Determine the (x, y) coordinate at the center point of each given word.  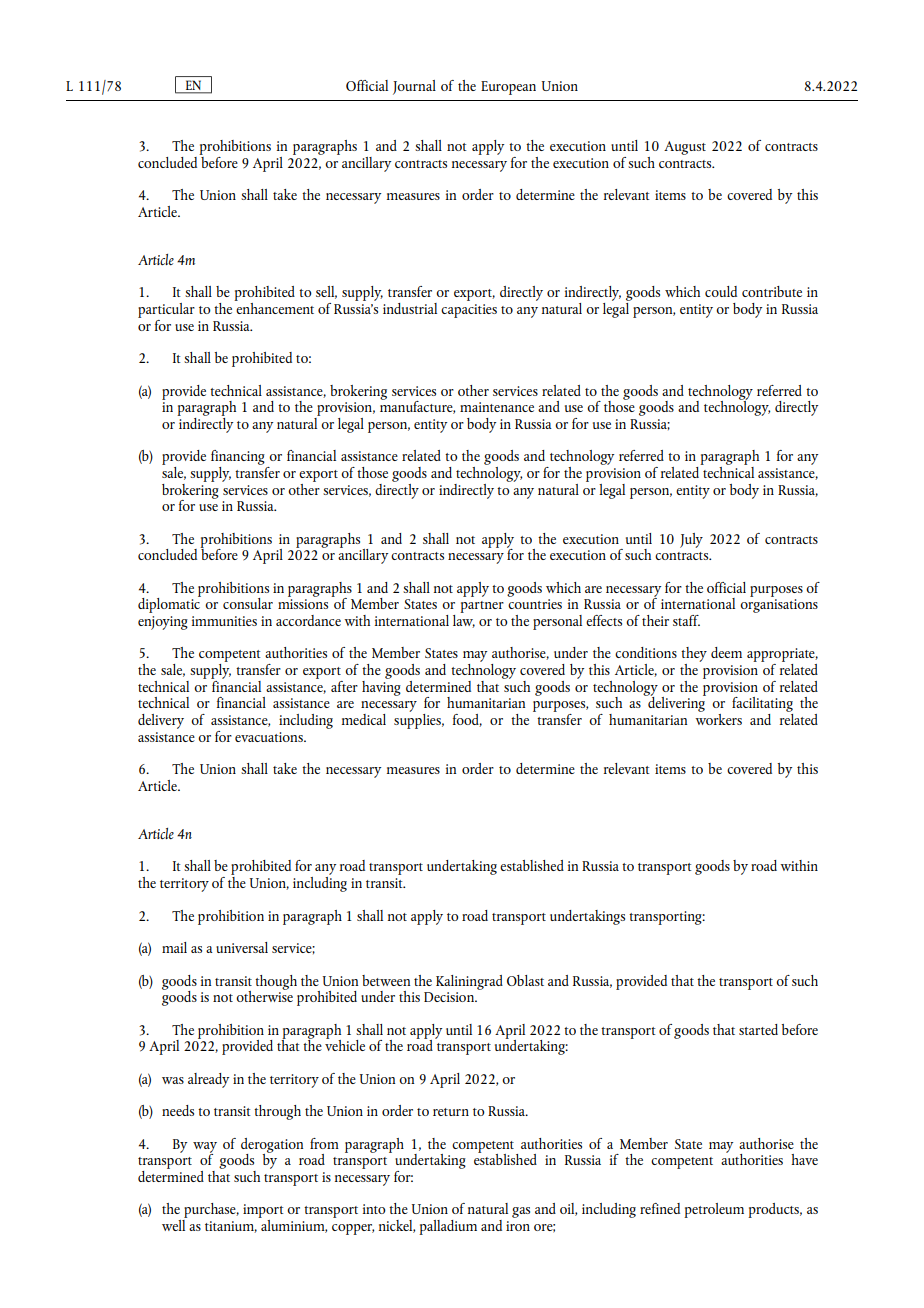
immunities (224, 621)
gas (521, 1212)
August (685, 148)
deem (726, 652)
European (508, 88)
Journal (414, 87)
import (263, 1211)
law (464, 620)
